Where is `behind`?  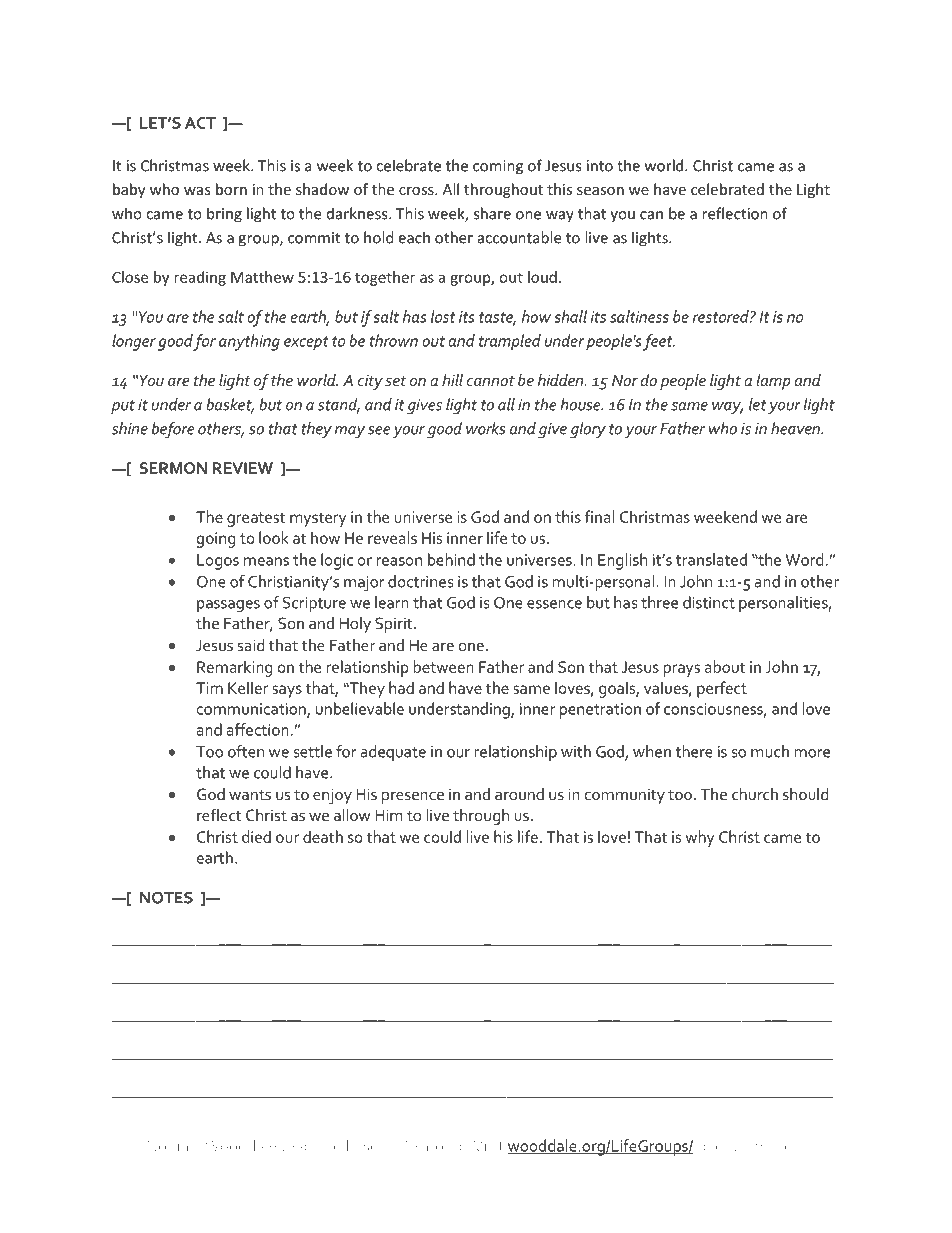 behind is located at coordinates (451, 559).
